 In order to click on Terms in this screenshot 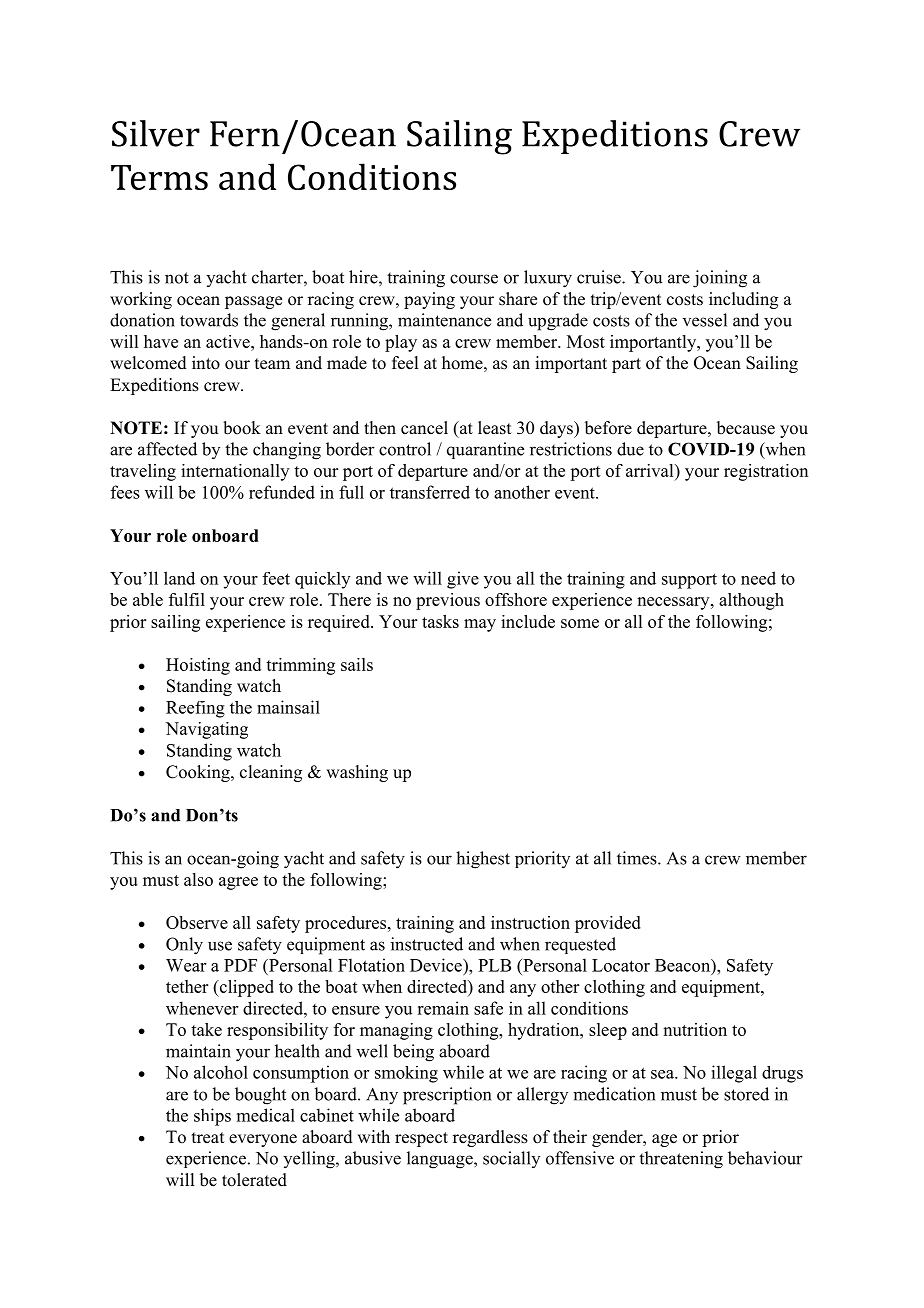, I will do `click(159, 177)`.
